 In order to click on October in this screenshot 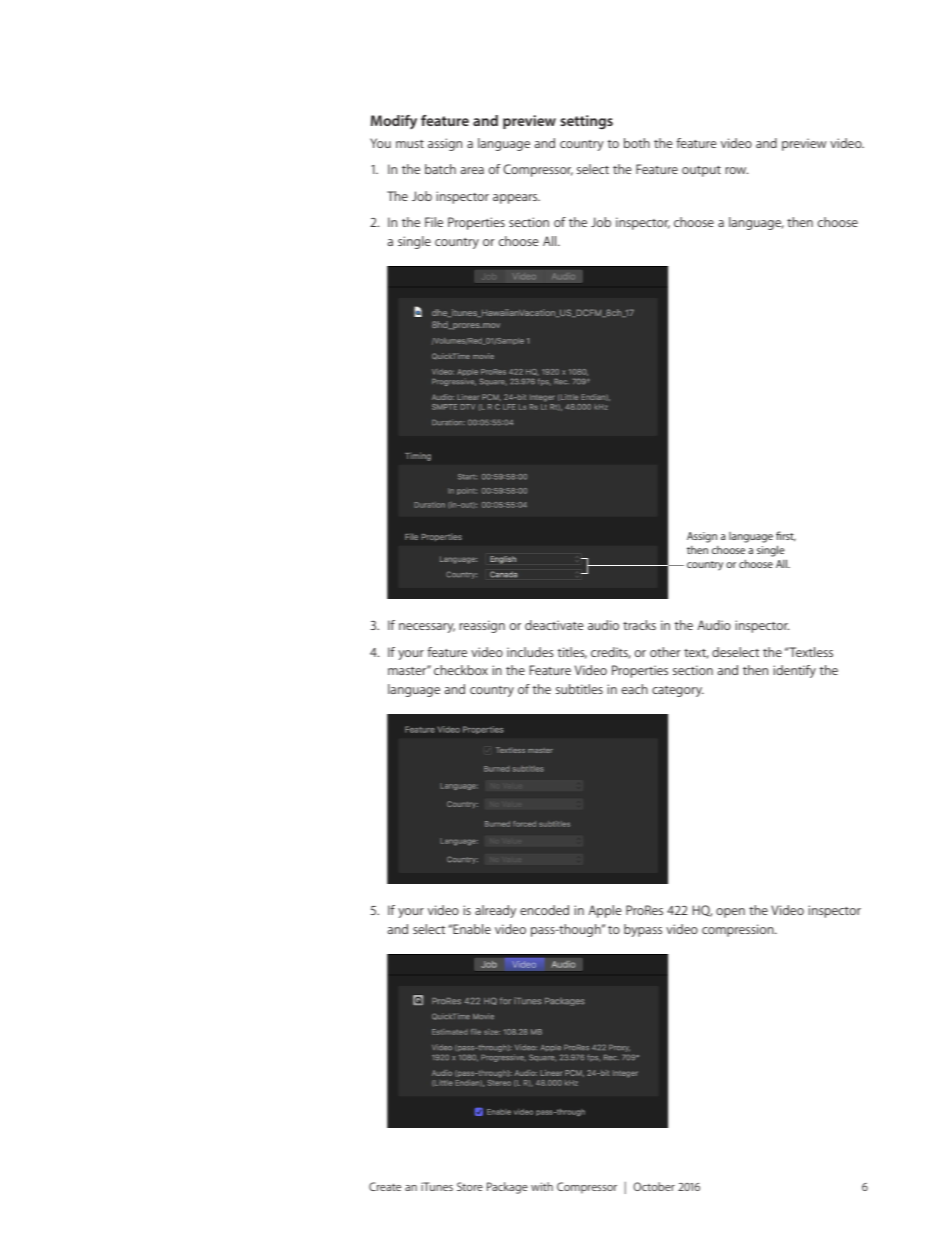, I will do `click(654, 1186)`.
